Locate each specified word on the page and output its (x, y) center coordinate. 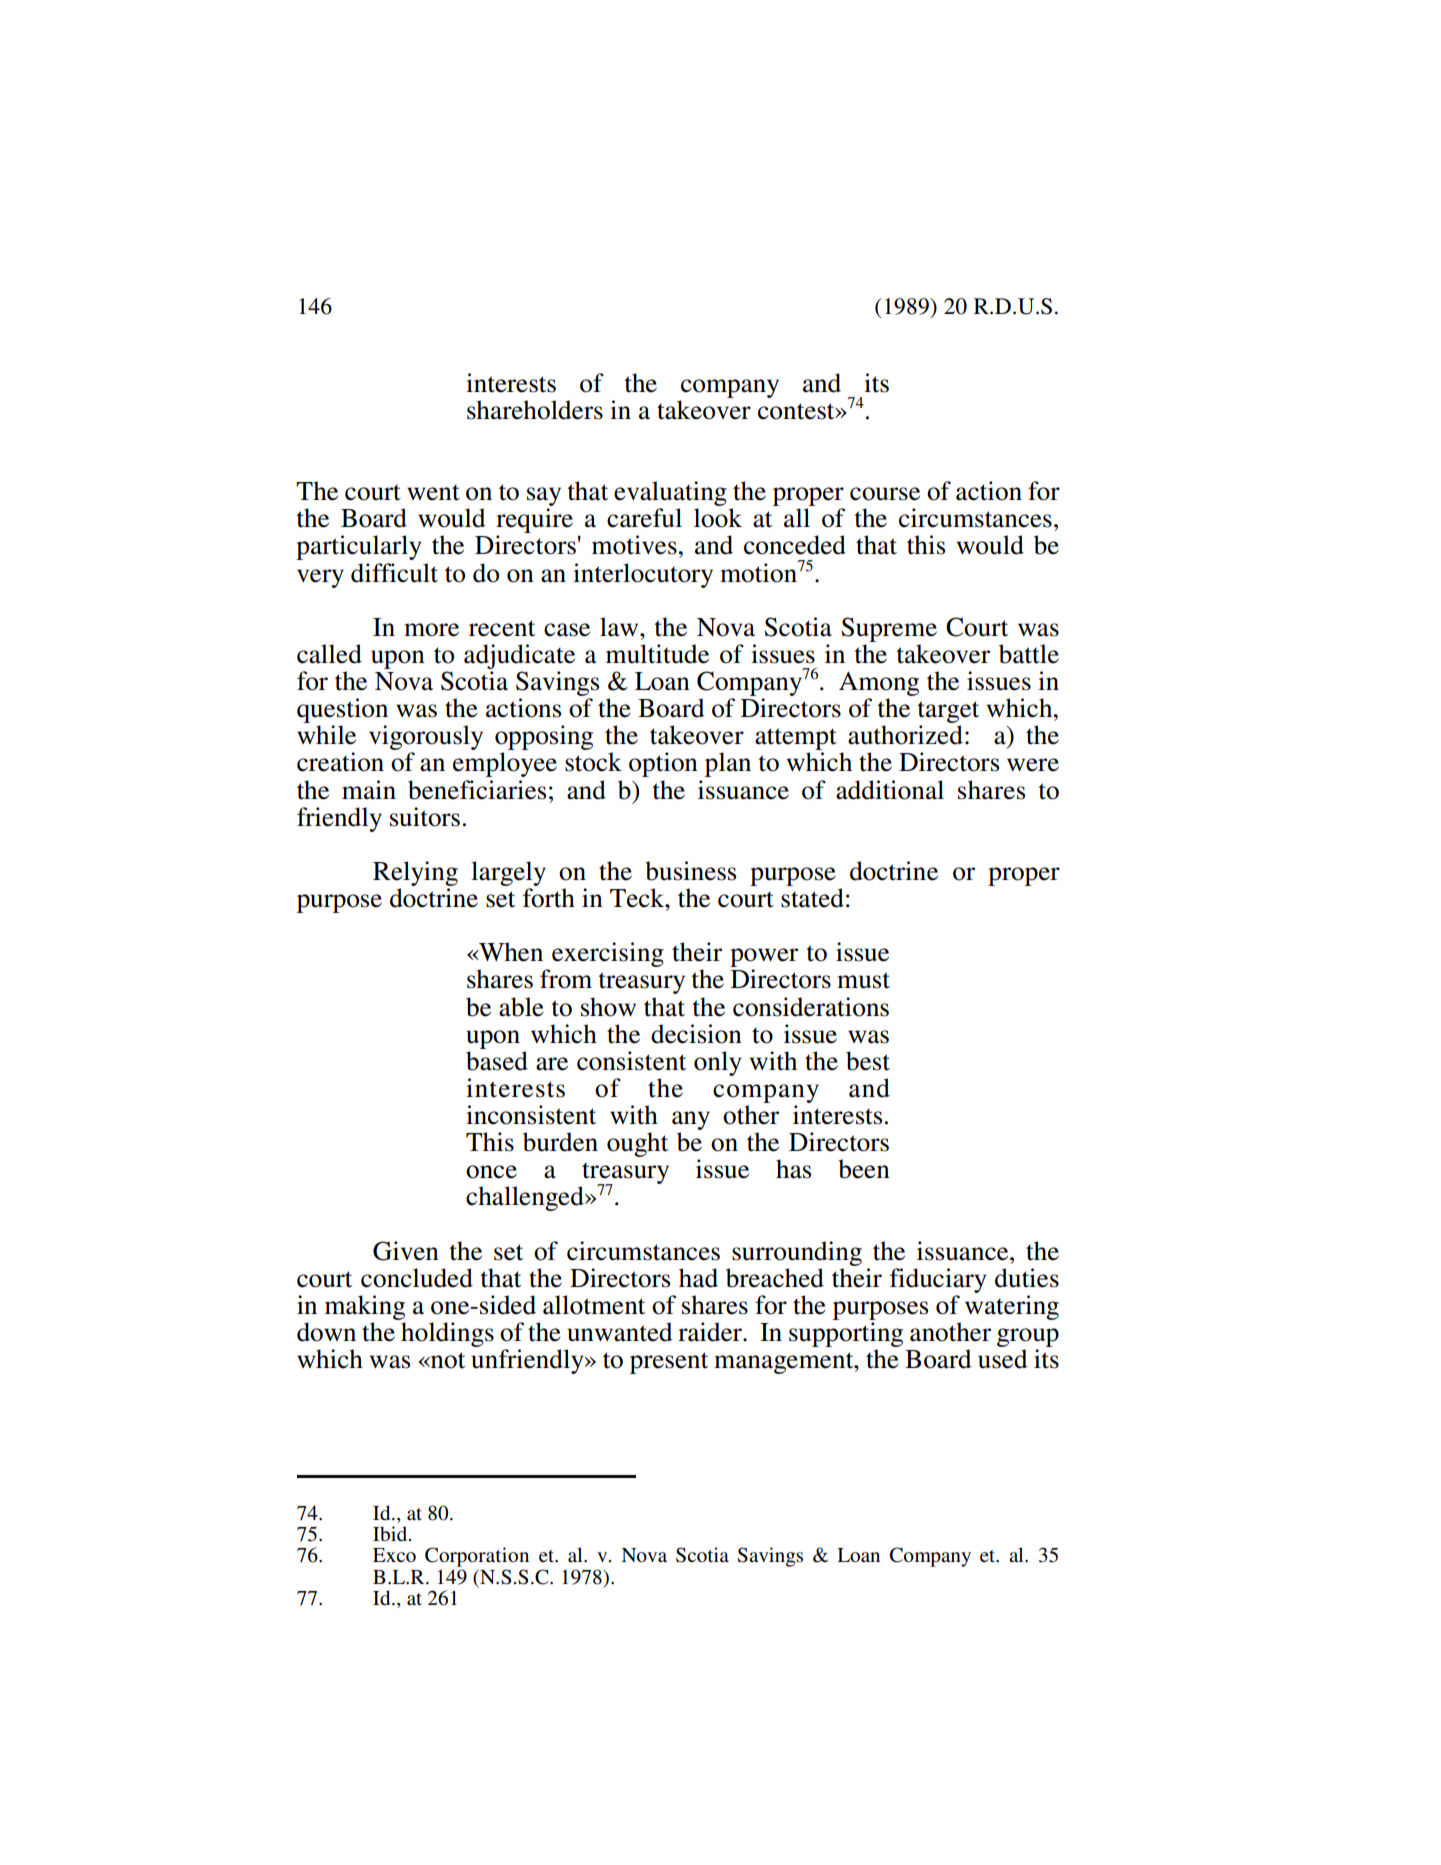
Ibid (391, 1534)
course (885, 494)
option (663, 764)
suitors (425, 817)
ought (637, 1144)
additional (890, 790)
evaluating (670, 495)
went (433, 492)
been (864, 1169)
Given (406, 1251)
